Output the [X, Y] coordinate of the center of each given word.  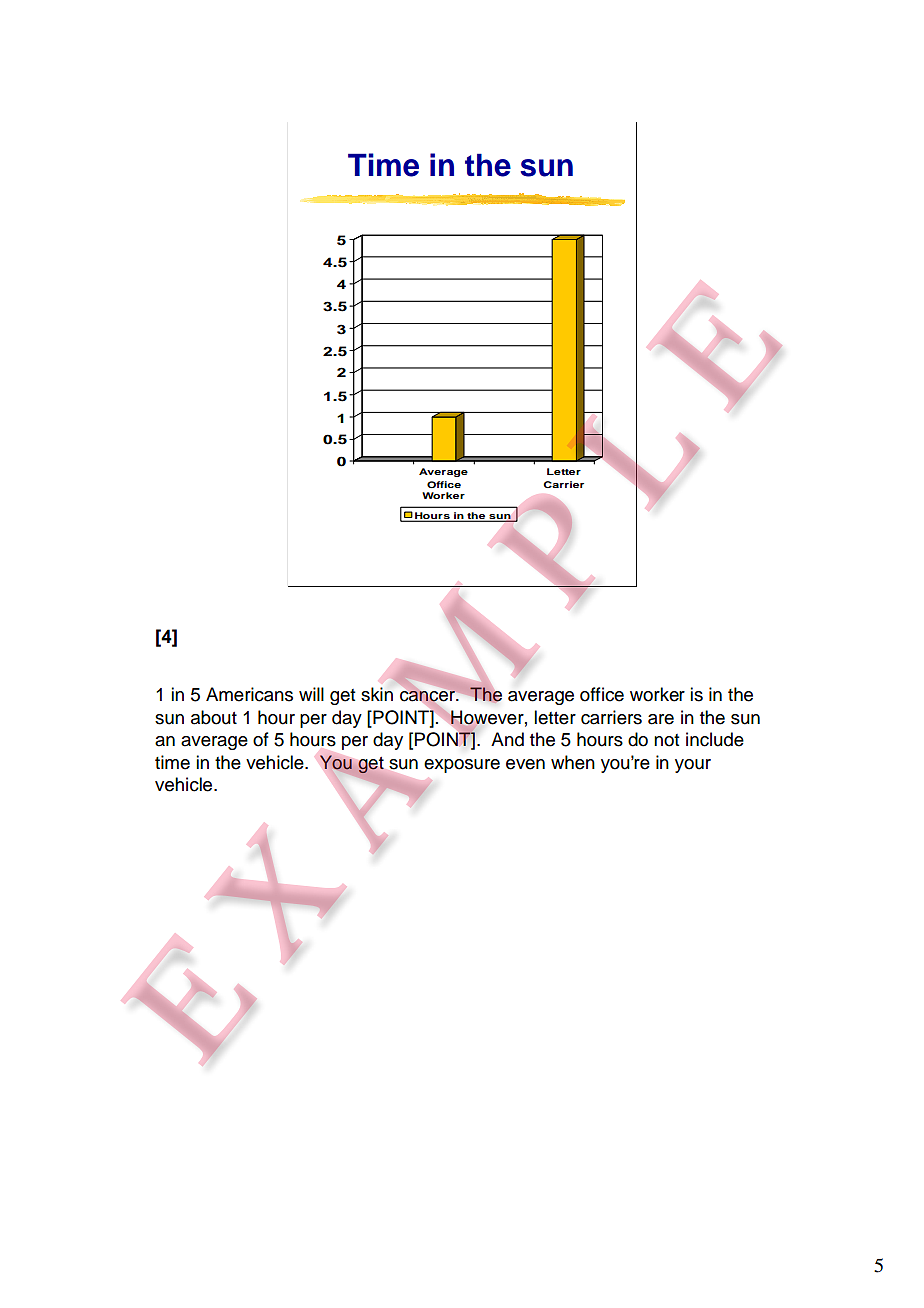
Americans [249, 694]
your [693, 766]
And [507, 739]
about [214, 717]
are [661, 719]
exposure [462, 766]
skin [377, 694]
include [715, 739]
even [525, 764]
